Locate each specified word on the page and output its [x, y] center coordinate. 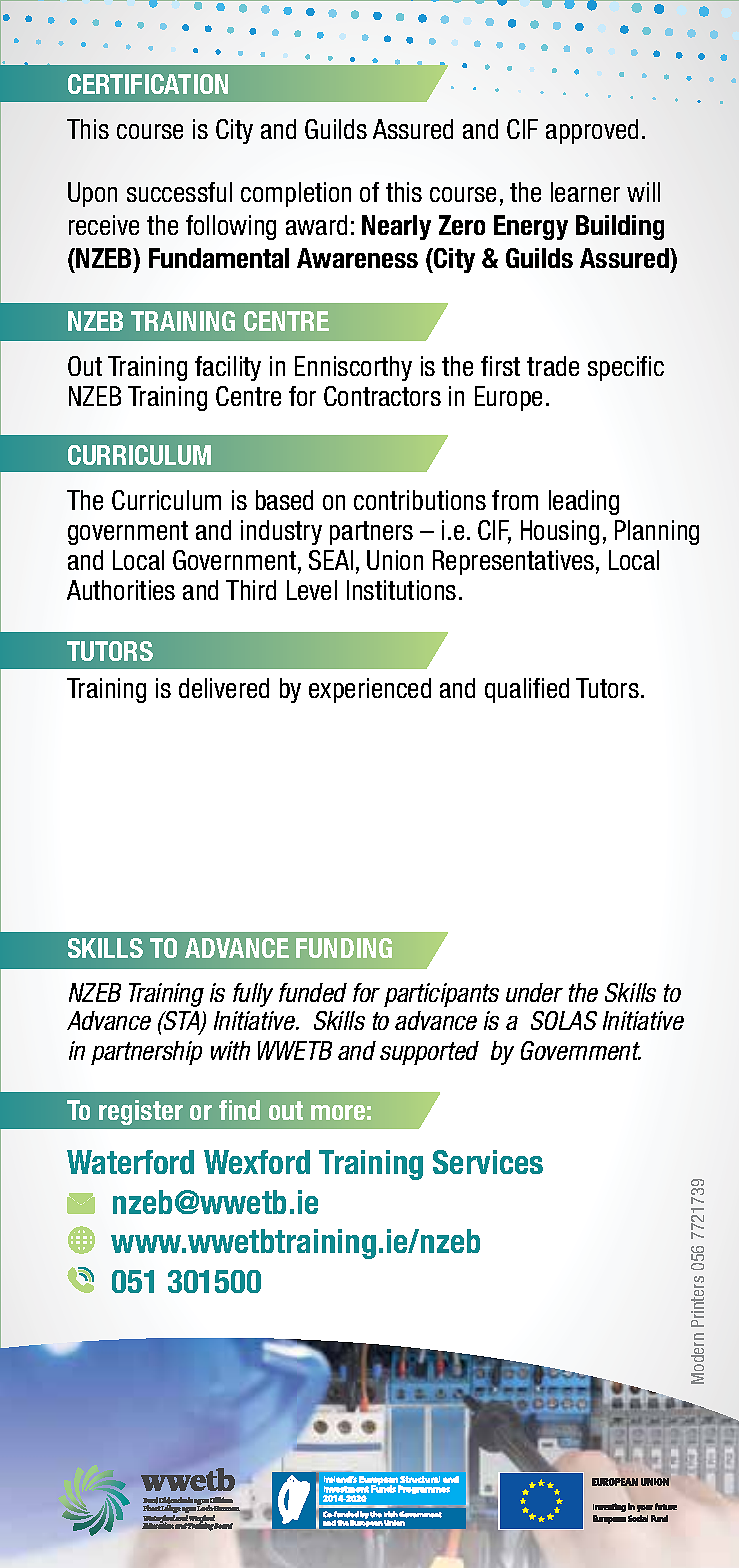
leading [584, 502]
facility [228, 368]
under [534, 992]
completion [296, 194]
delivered [224, 688]
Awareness [357, 258]
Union [395, 560]
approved [592, 131]
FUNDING [344, 948]
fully [253, 995]
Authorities [121, 590]
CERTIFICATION [148, 84]
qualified [527, 690]
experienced [370, 690]
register [141, 1112]
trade [553, 366]
